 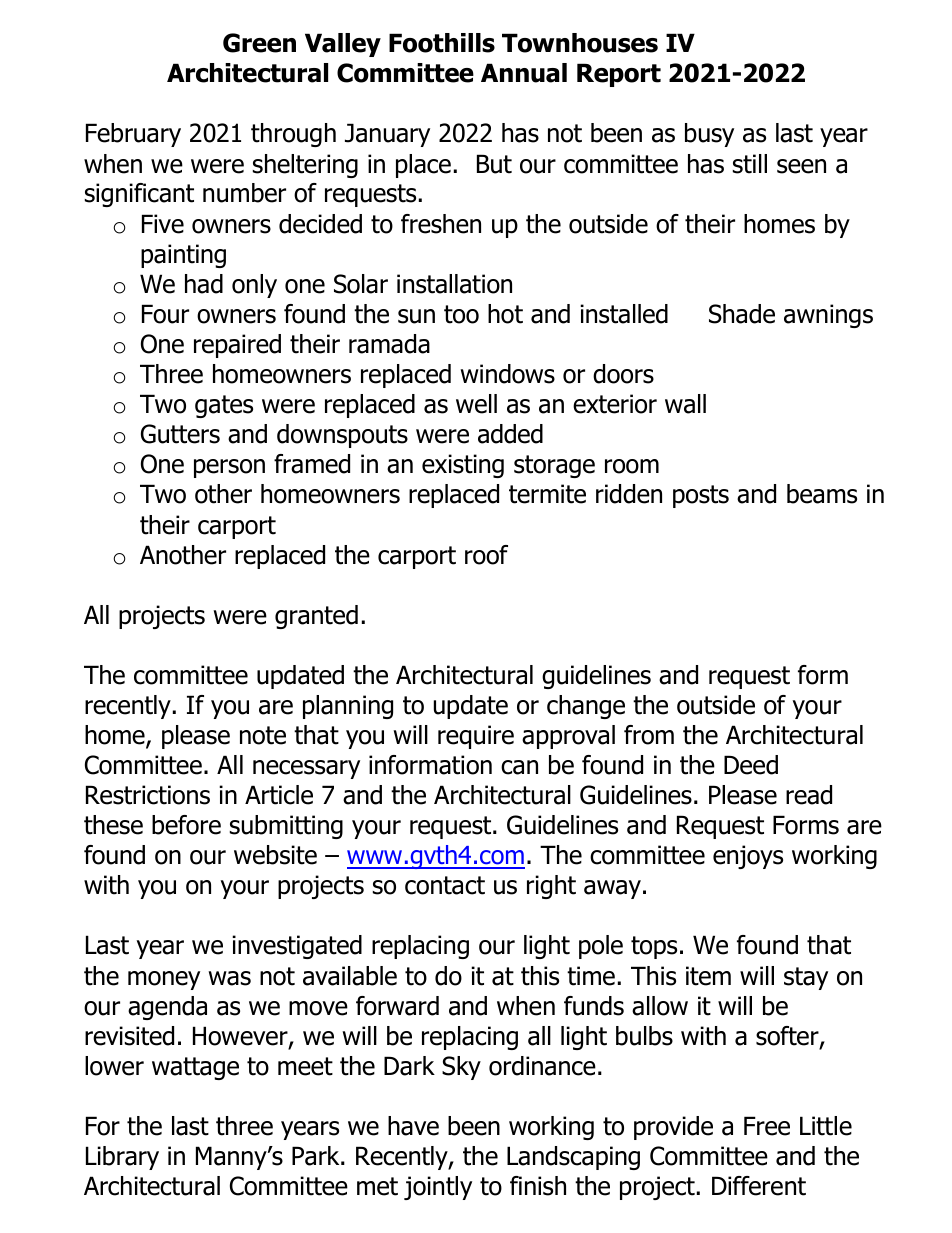 I want to click on Gutters, so click(x=180, y=434).
